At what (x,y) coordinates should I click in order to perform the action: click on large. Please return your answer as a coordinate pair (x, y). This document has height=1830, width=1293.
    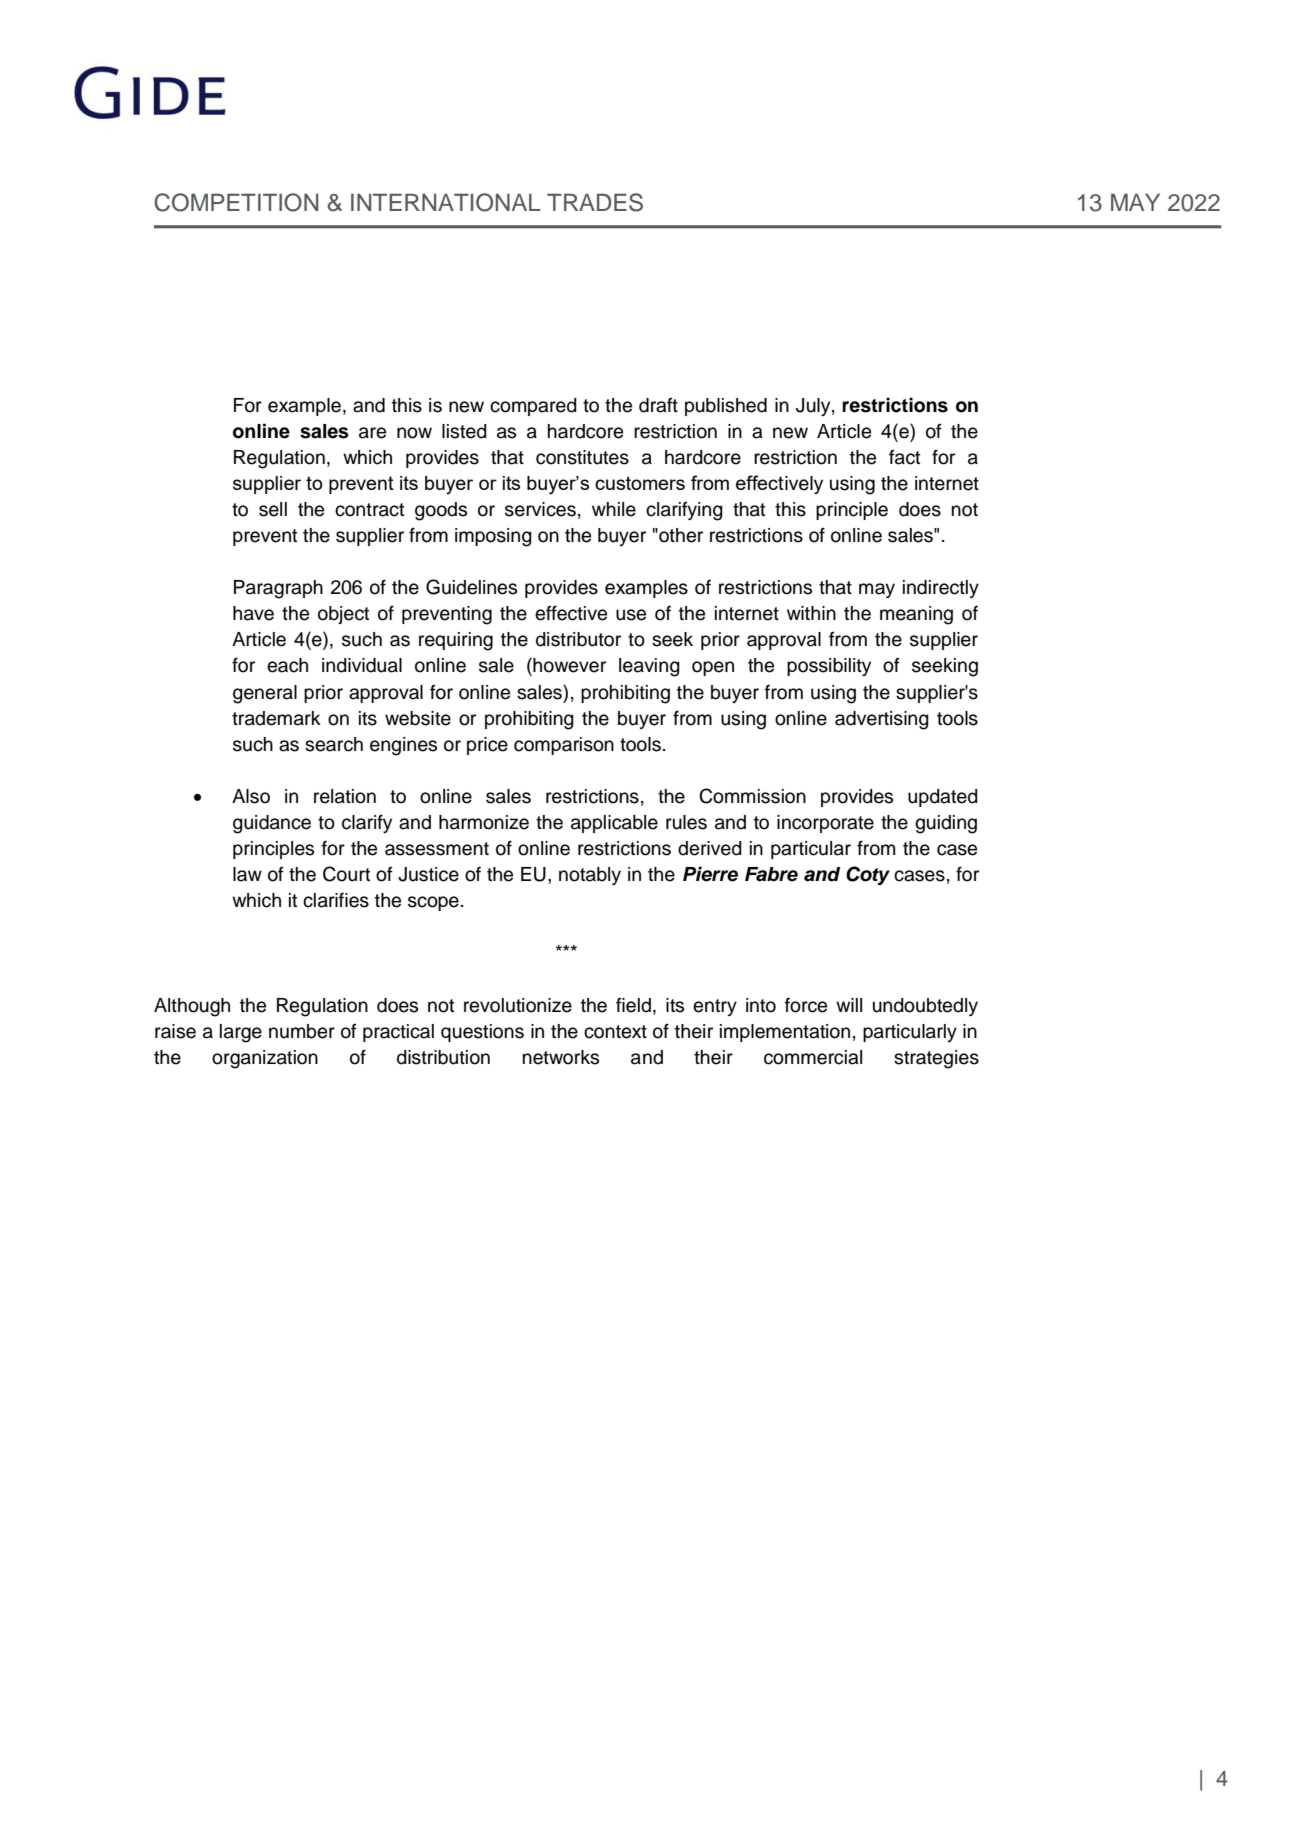
    Looking at the image, I should click on (241, 1033).
